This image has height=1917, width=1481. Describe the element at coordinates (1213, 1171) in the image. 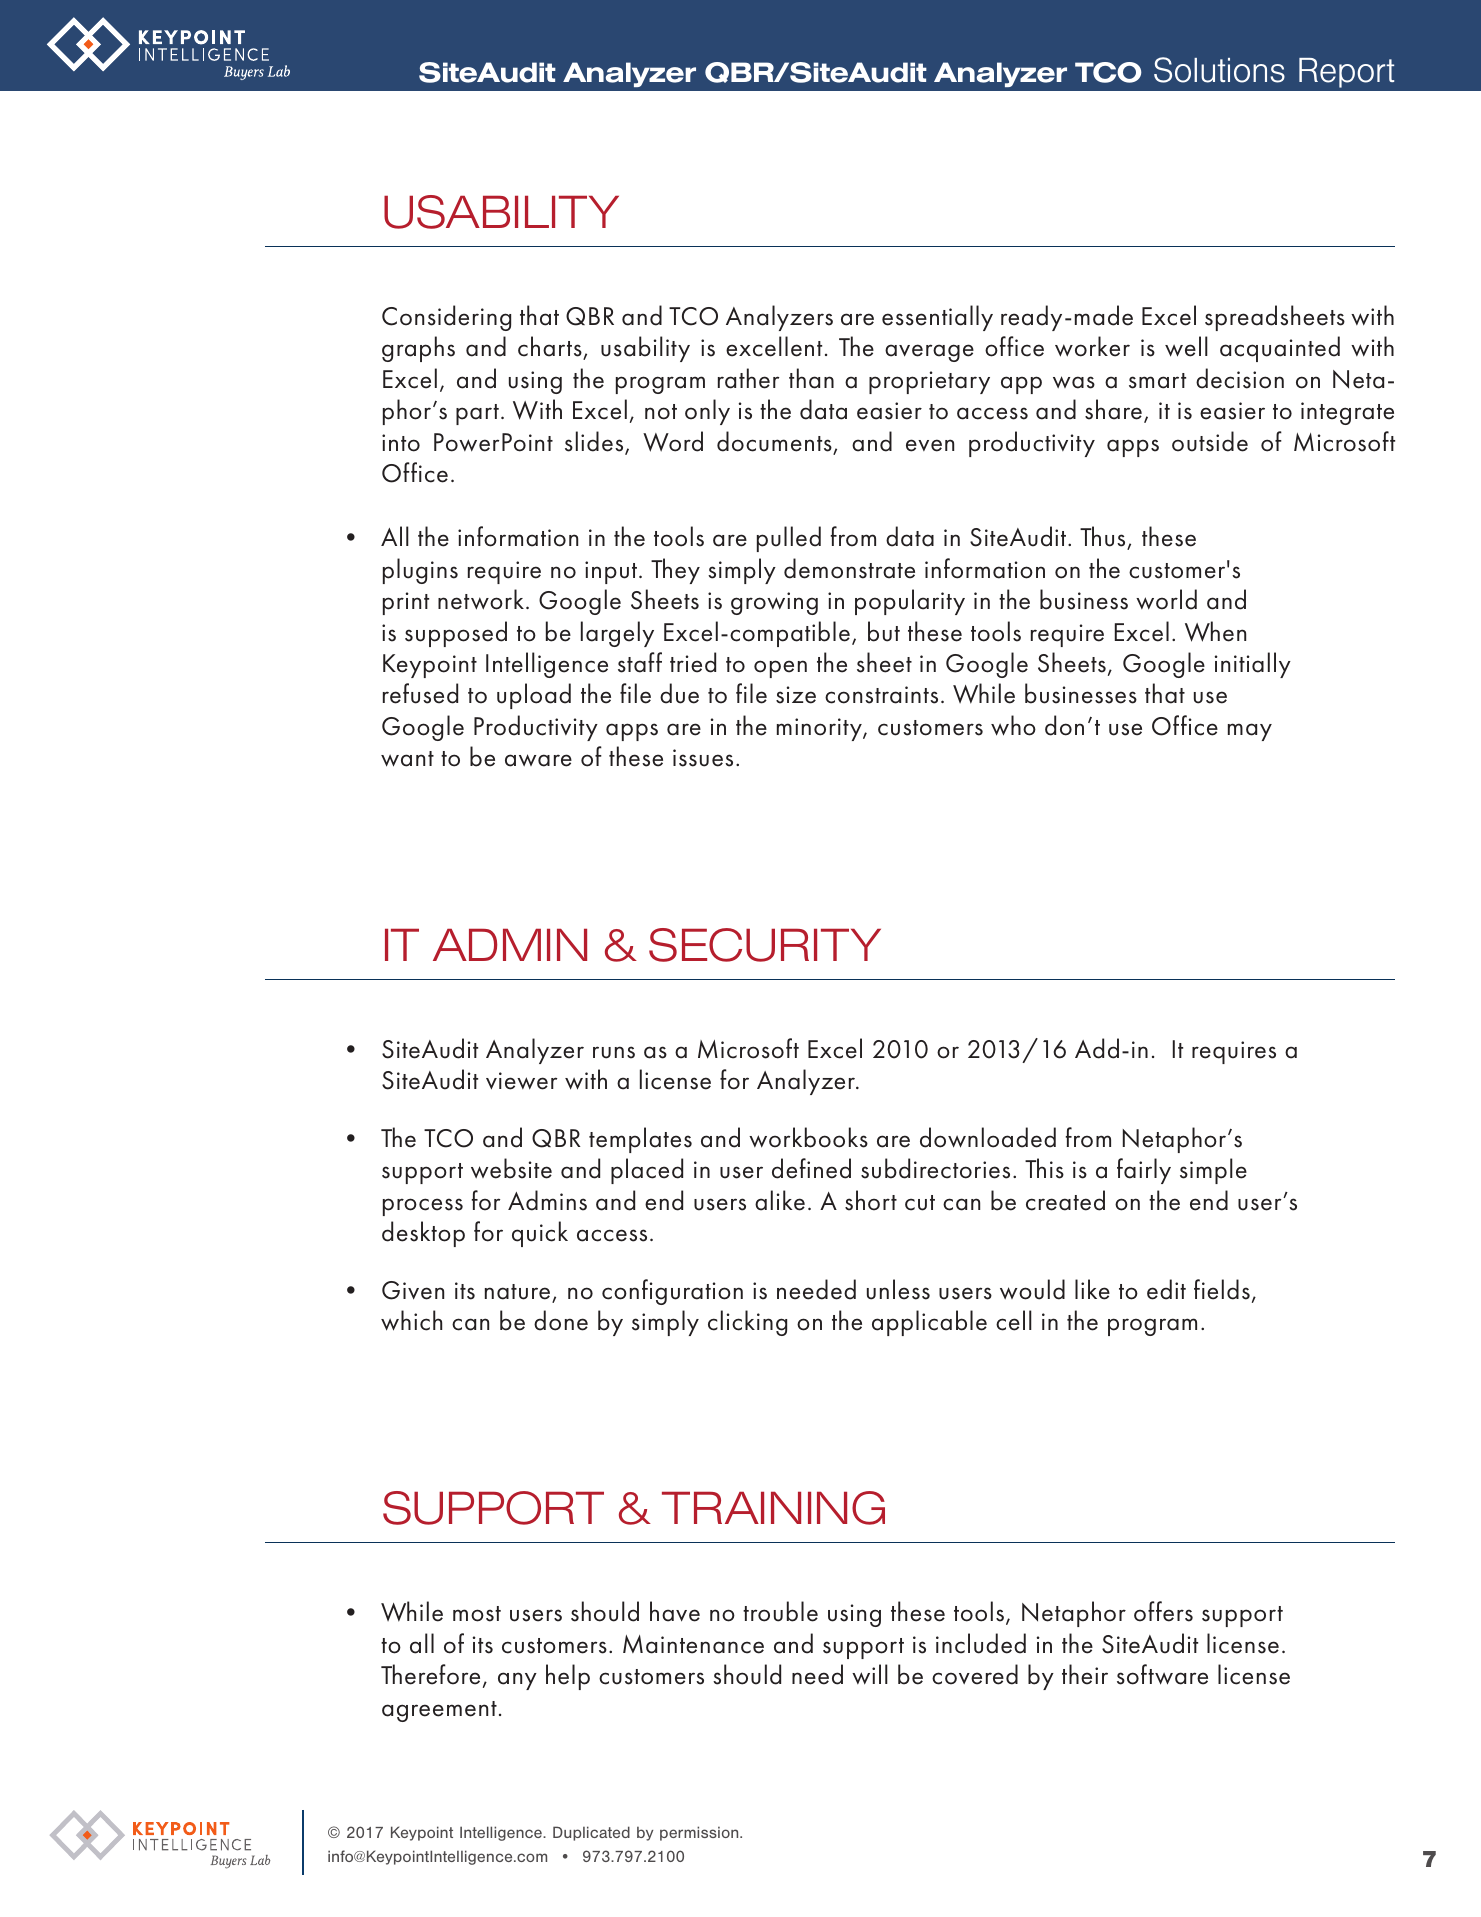

I see `simple` at that location.
